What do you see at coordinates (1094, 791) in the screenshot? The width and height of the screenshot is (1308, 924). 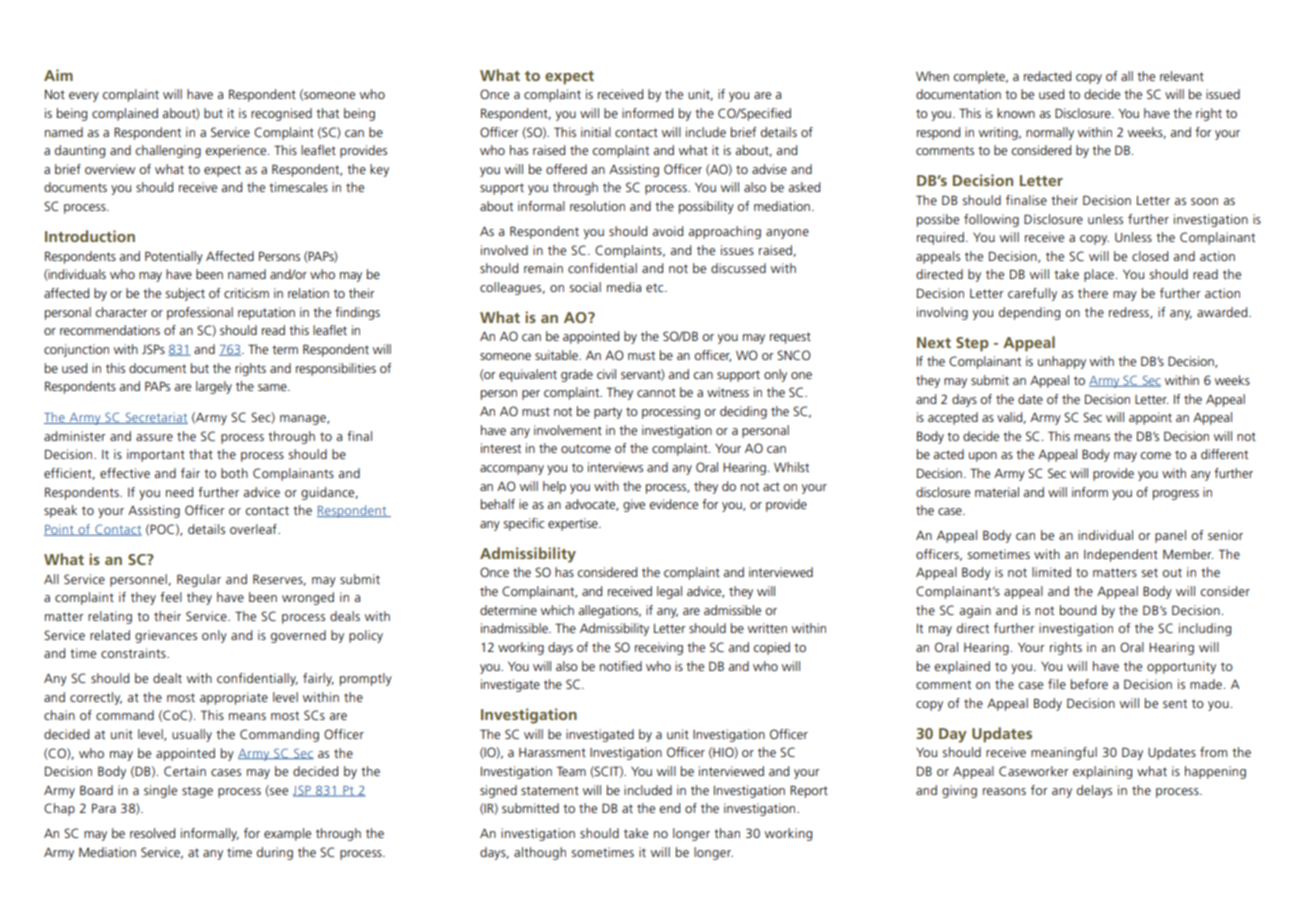 I see `delays` at bounding box center [1094, 791].
